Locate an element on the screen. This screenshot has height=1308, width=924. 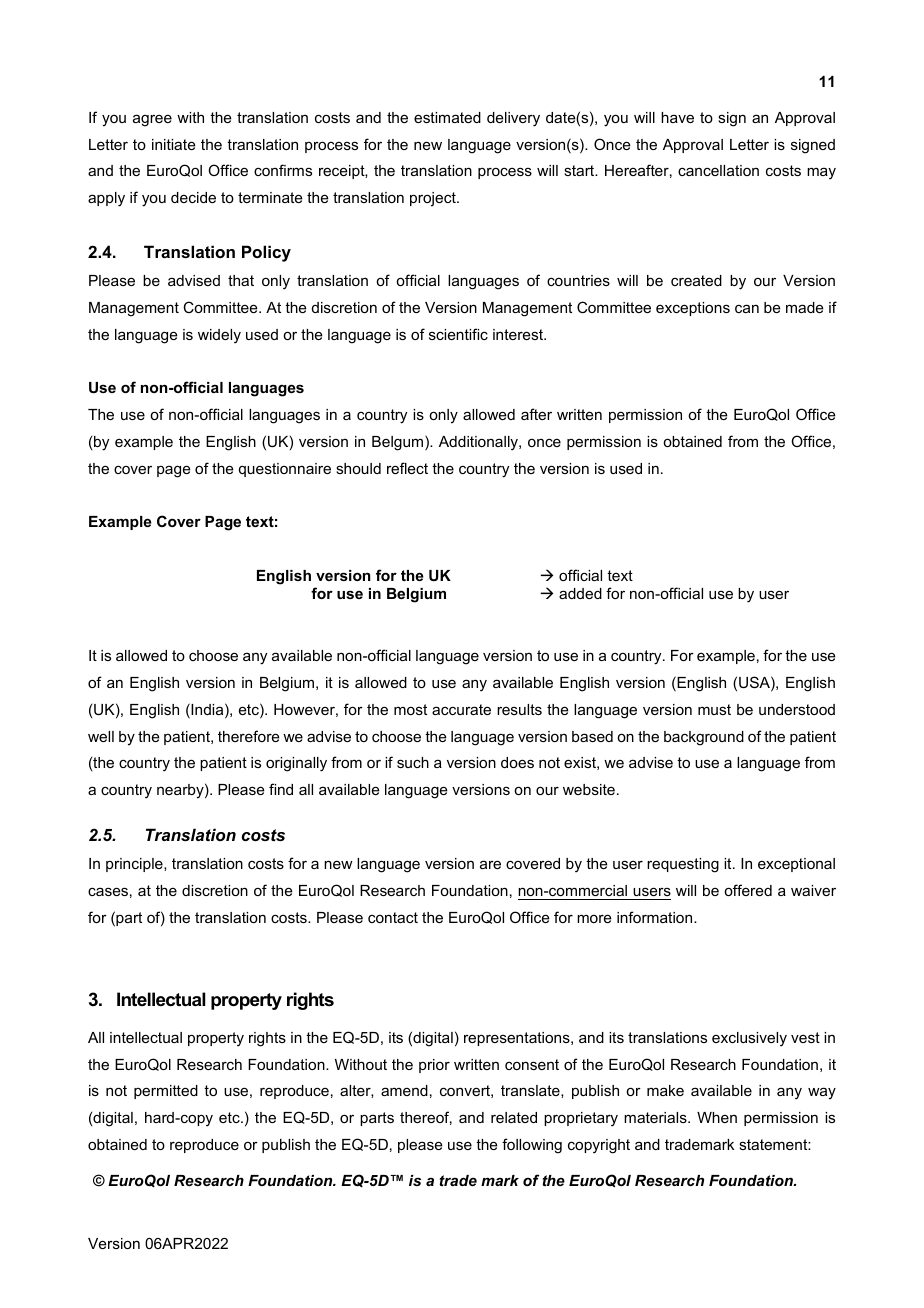
related is located at coordinates (514, 1117).
